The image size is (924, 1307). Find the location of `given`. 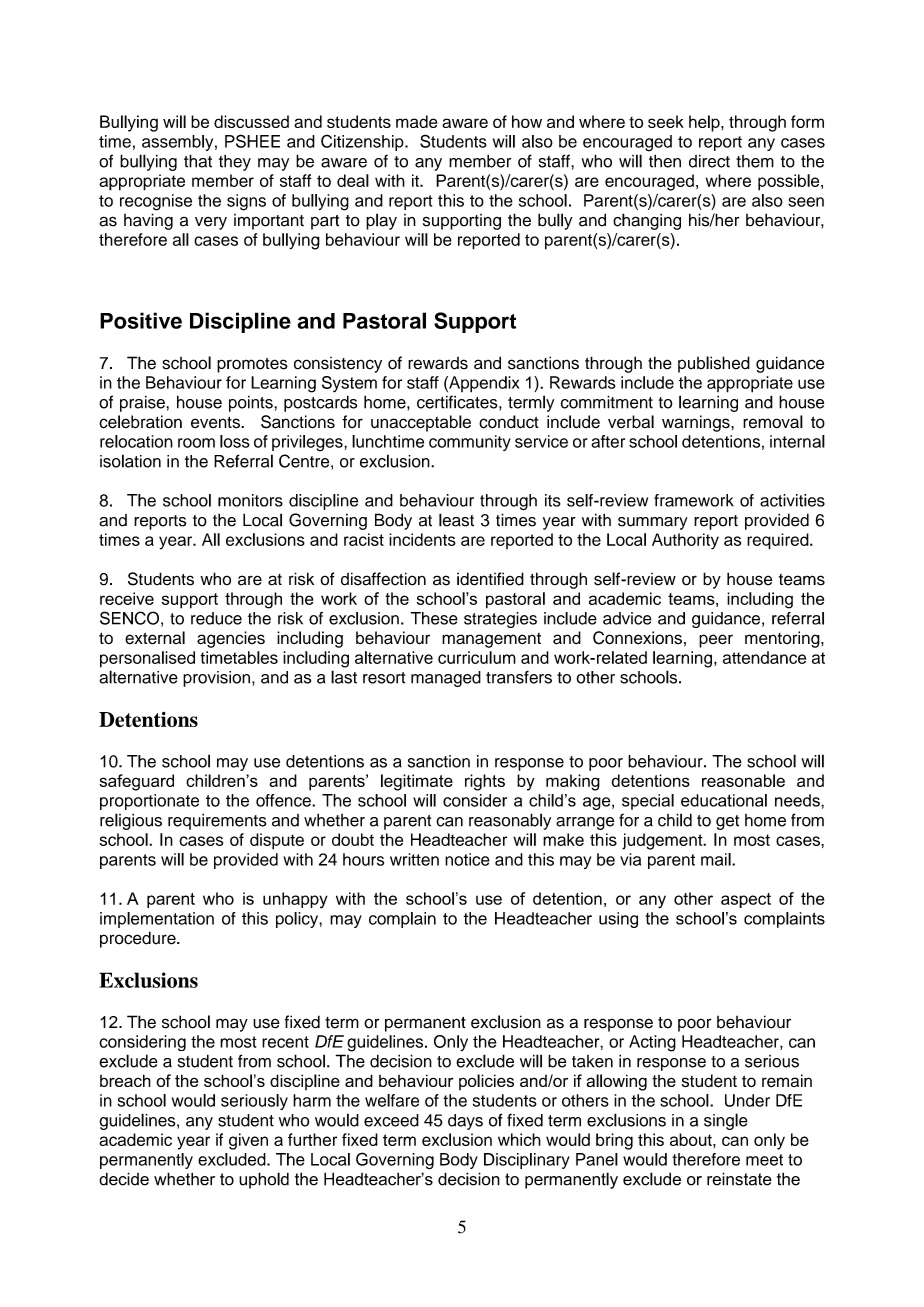

given is located at coordinates (248, 1141).
